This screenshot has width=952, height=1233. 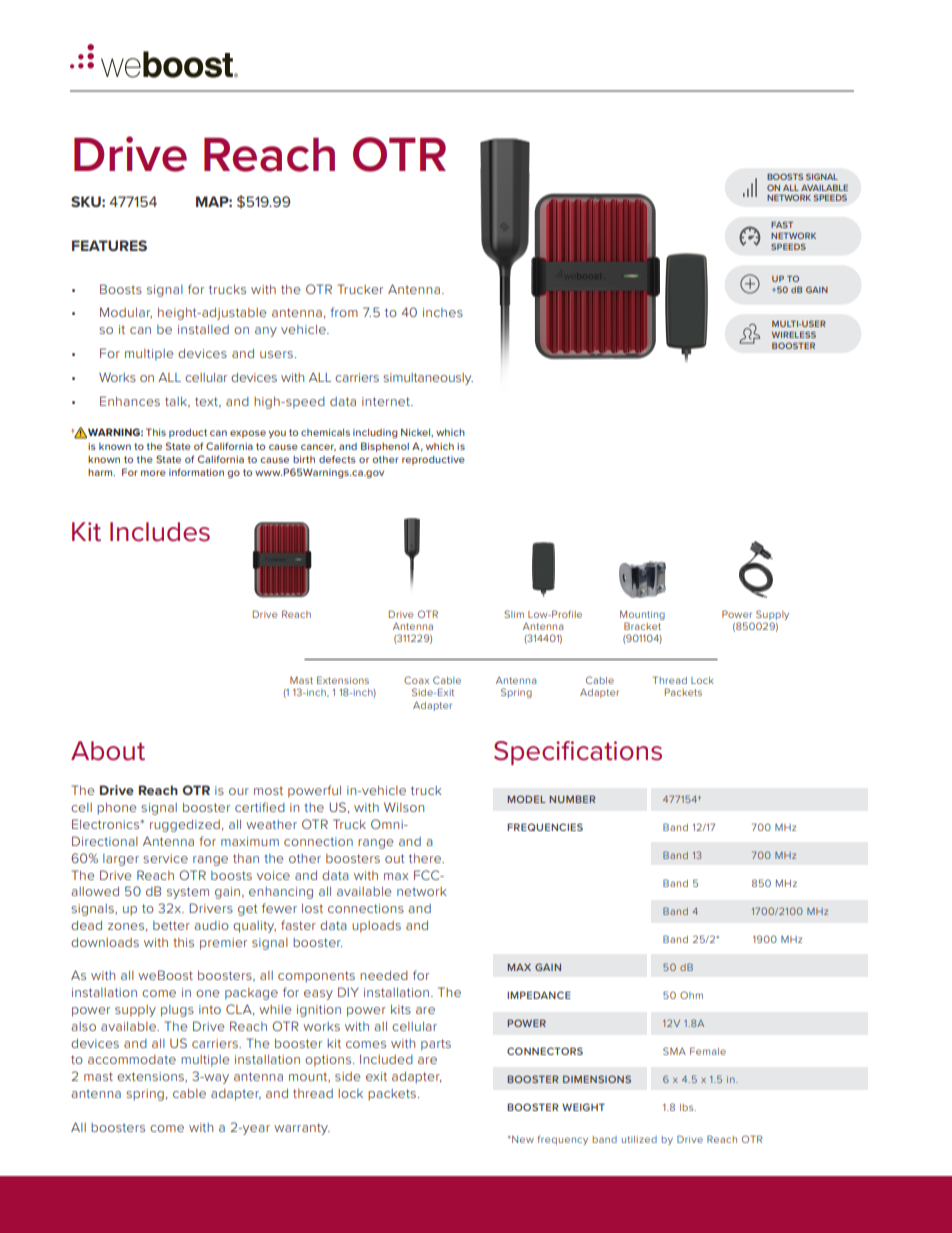 What do you see at coordinates (514, 614) in the screenshot?
I see `Slim` at bounding box center [514, 614].
